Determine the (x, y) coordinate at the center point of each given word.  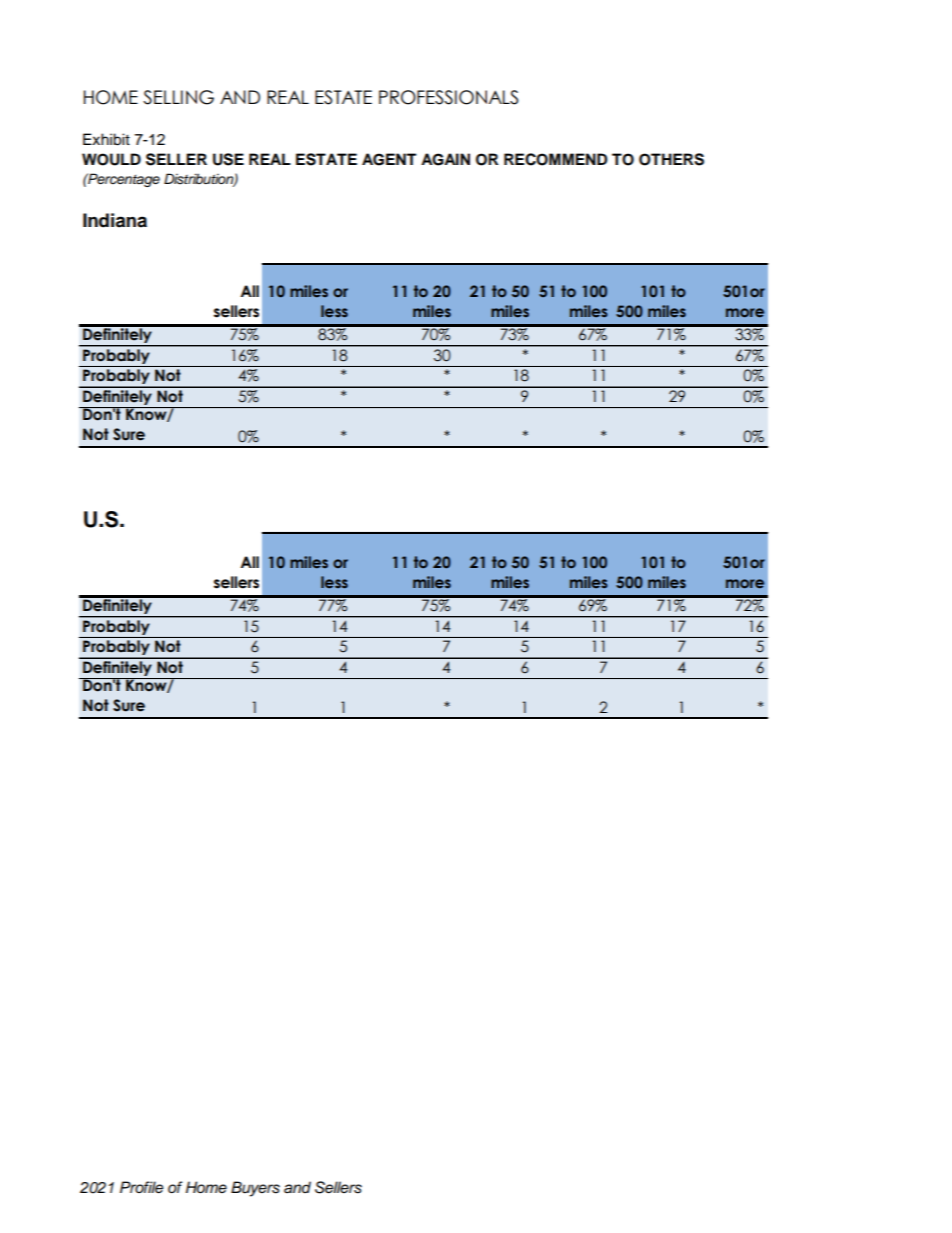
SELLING (178, 97)
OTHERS (671, 159)
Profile (141, 1187)
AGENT (389, 159)
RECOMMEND (556, 159)
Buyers (255, 1189)
